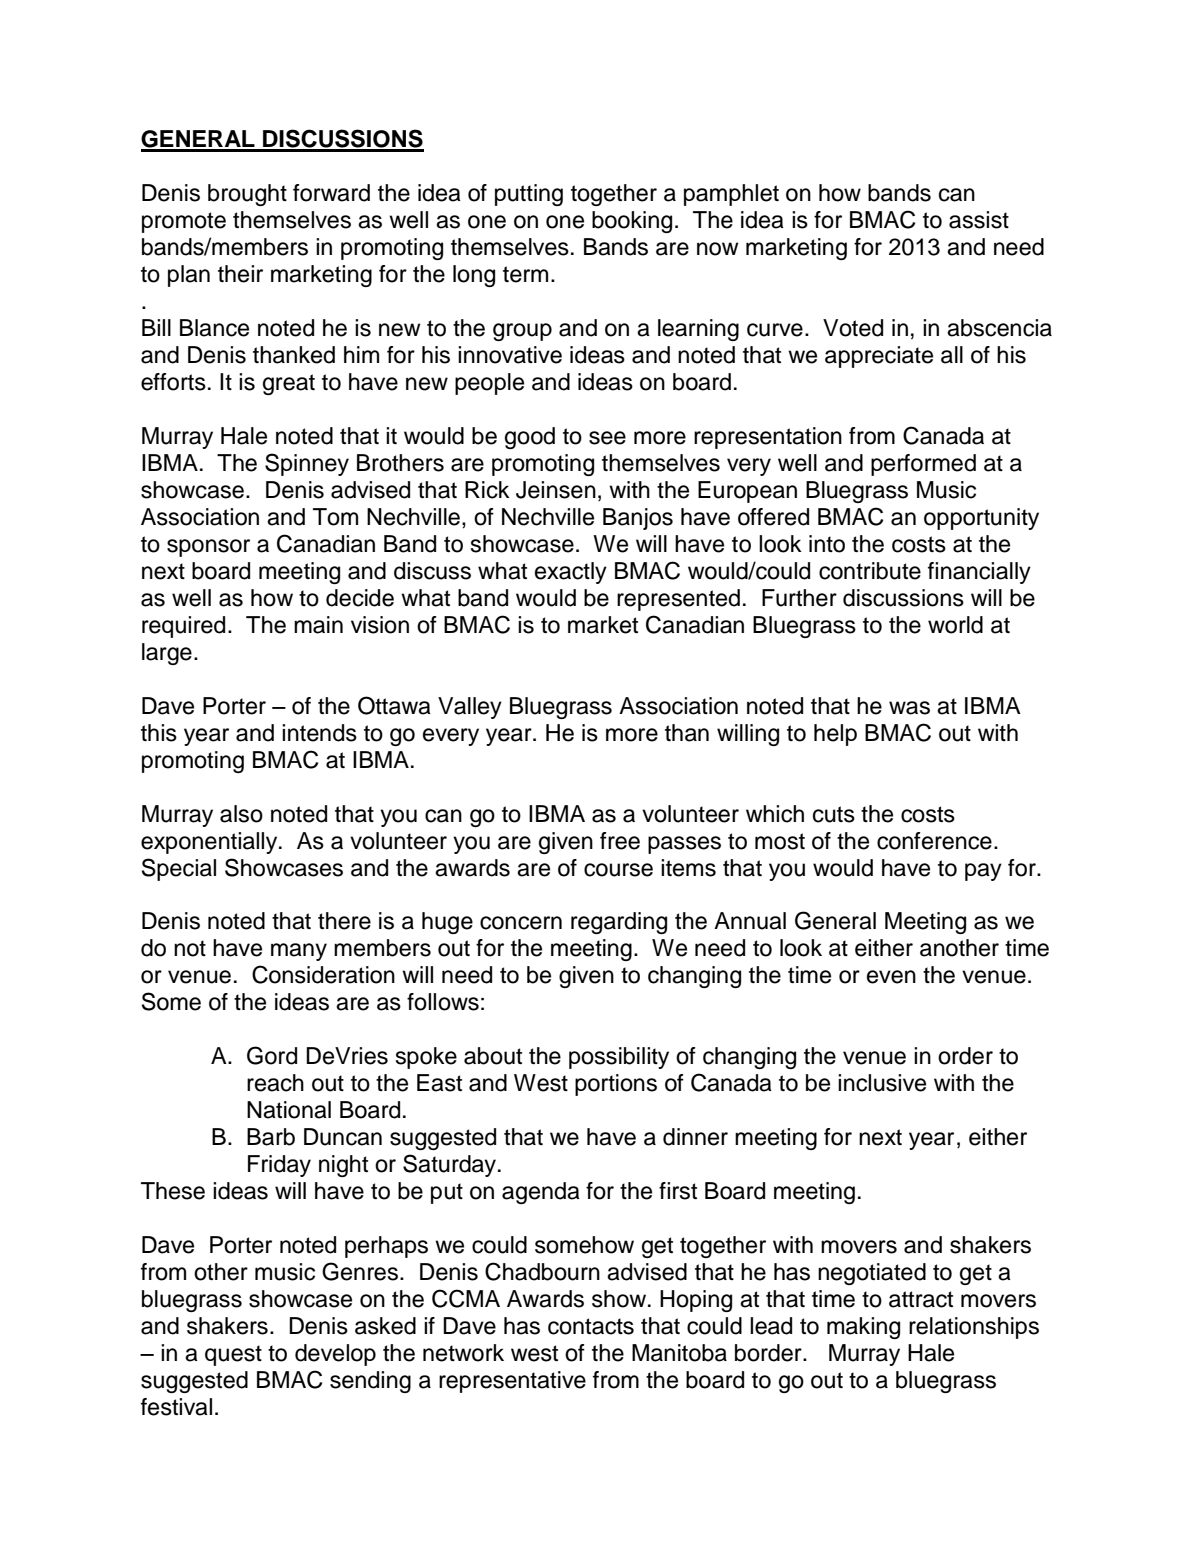  Describe the element at coordinates (299, 952) in the page. I see `many` at that location.
